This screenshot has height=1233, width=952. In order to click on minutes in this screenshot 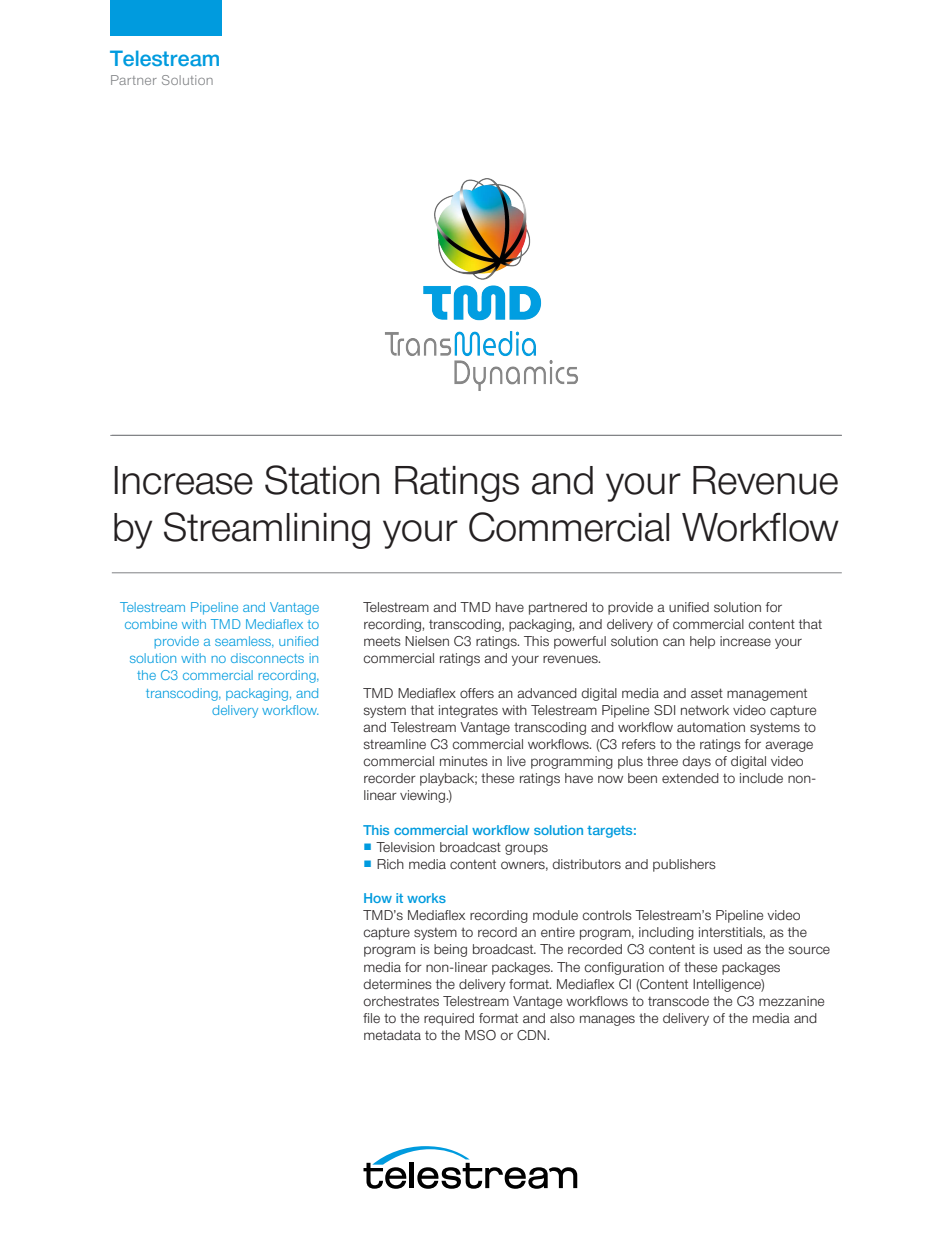, I will do `click(464, 761)`.
